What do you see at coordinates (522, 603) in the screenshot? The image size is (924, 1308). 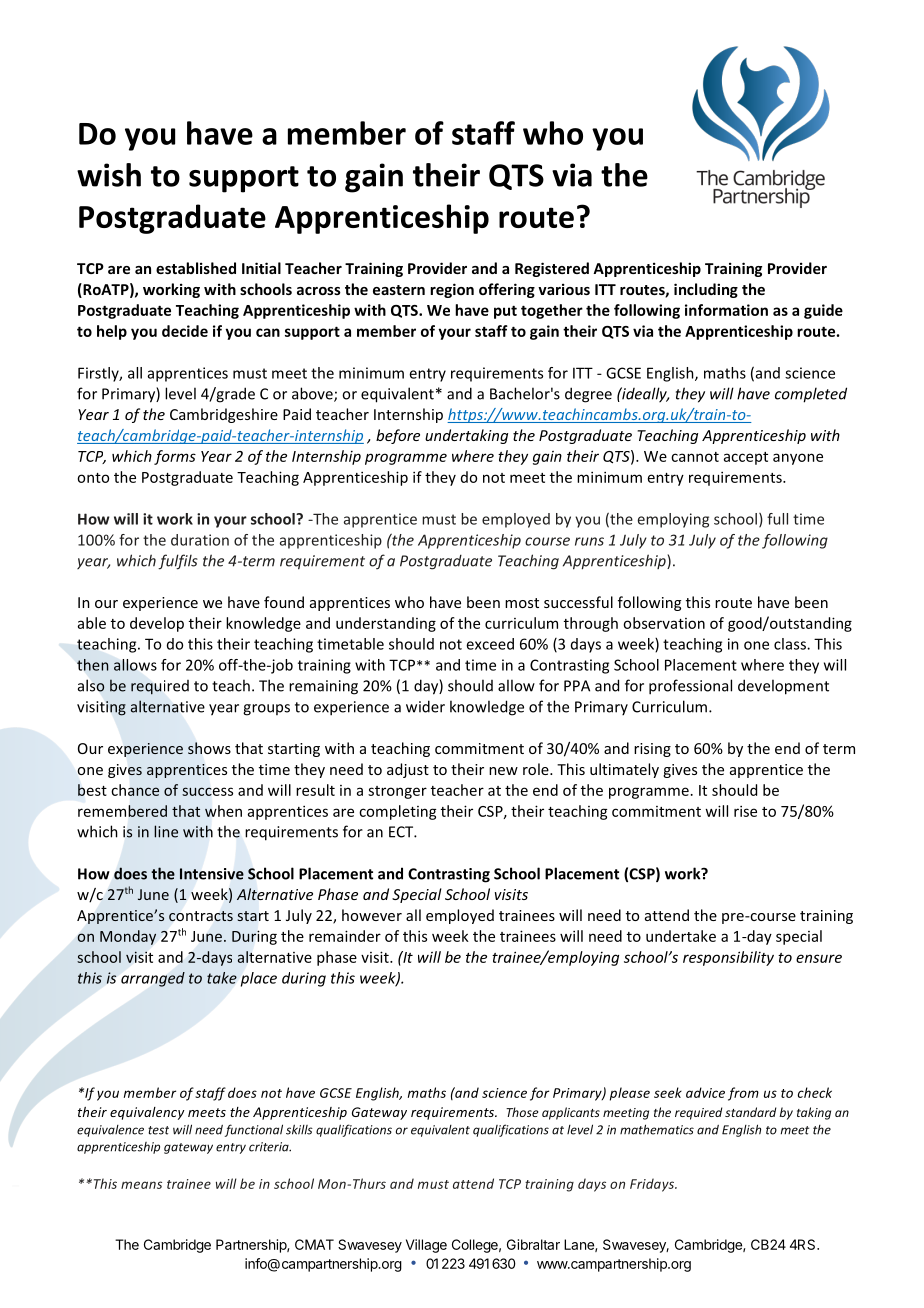 I see `most` at bounding box center [522, 603].
